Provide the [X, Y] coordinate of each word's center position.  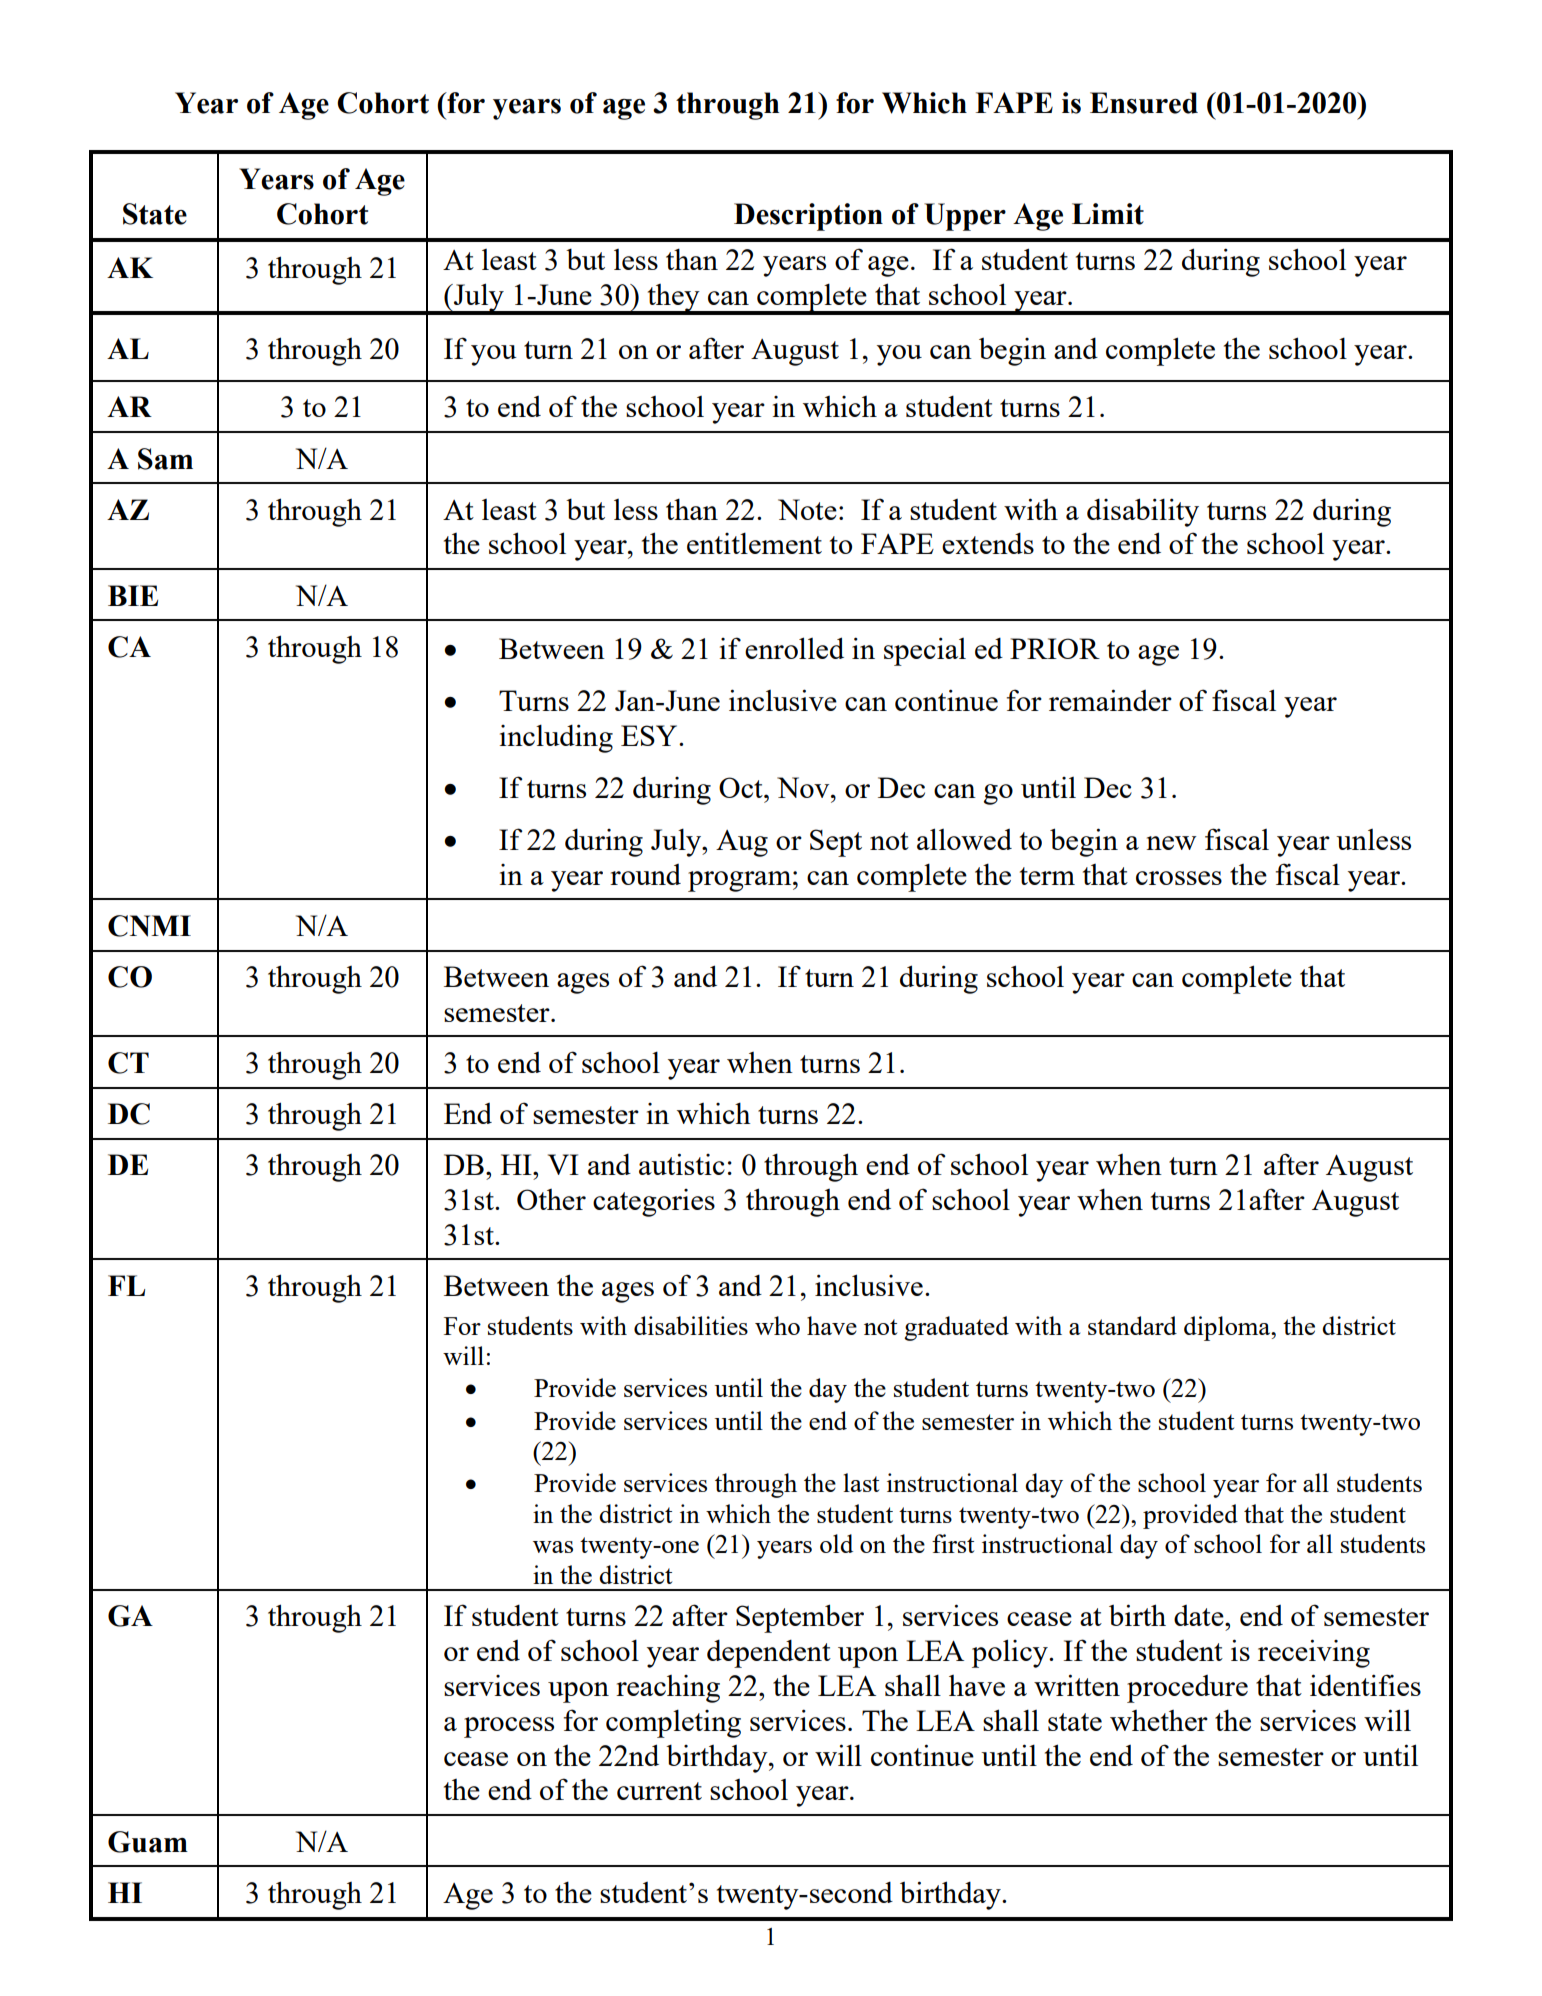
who [777, 1325]
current [659, 1791]
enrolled [794, 648]
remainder [1110, 700]
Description [808, 217]
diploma [1228, 1328]
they [673, 299]
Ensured [1144, 103]
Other [551, 1199]
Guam [148, 1842]
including [556, 738]
